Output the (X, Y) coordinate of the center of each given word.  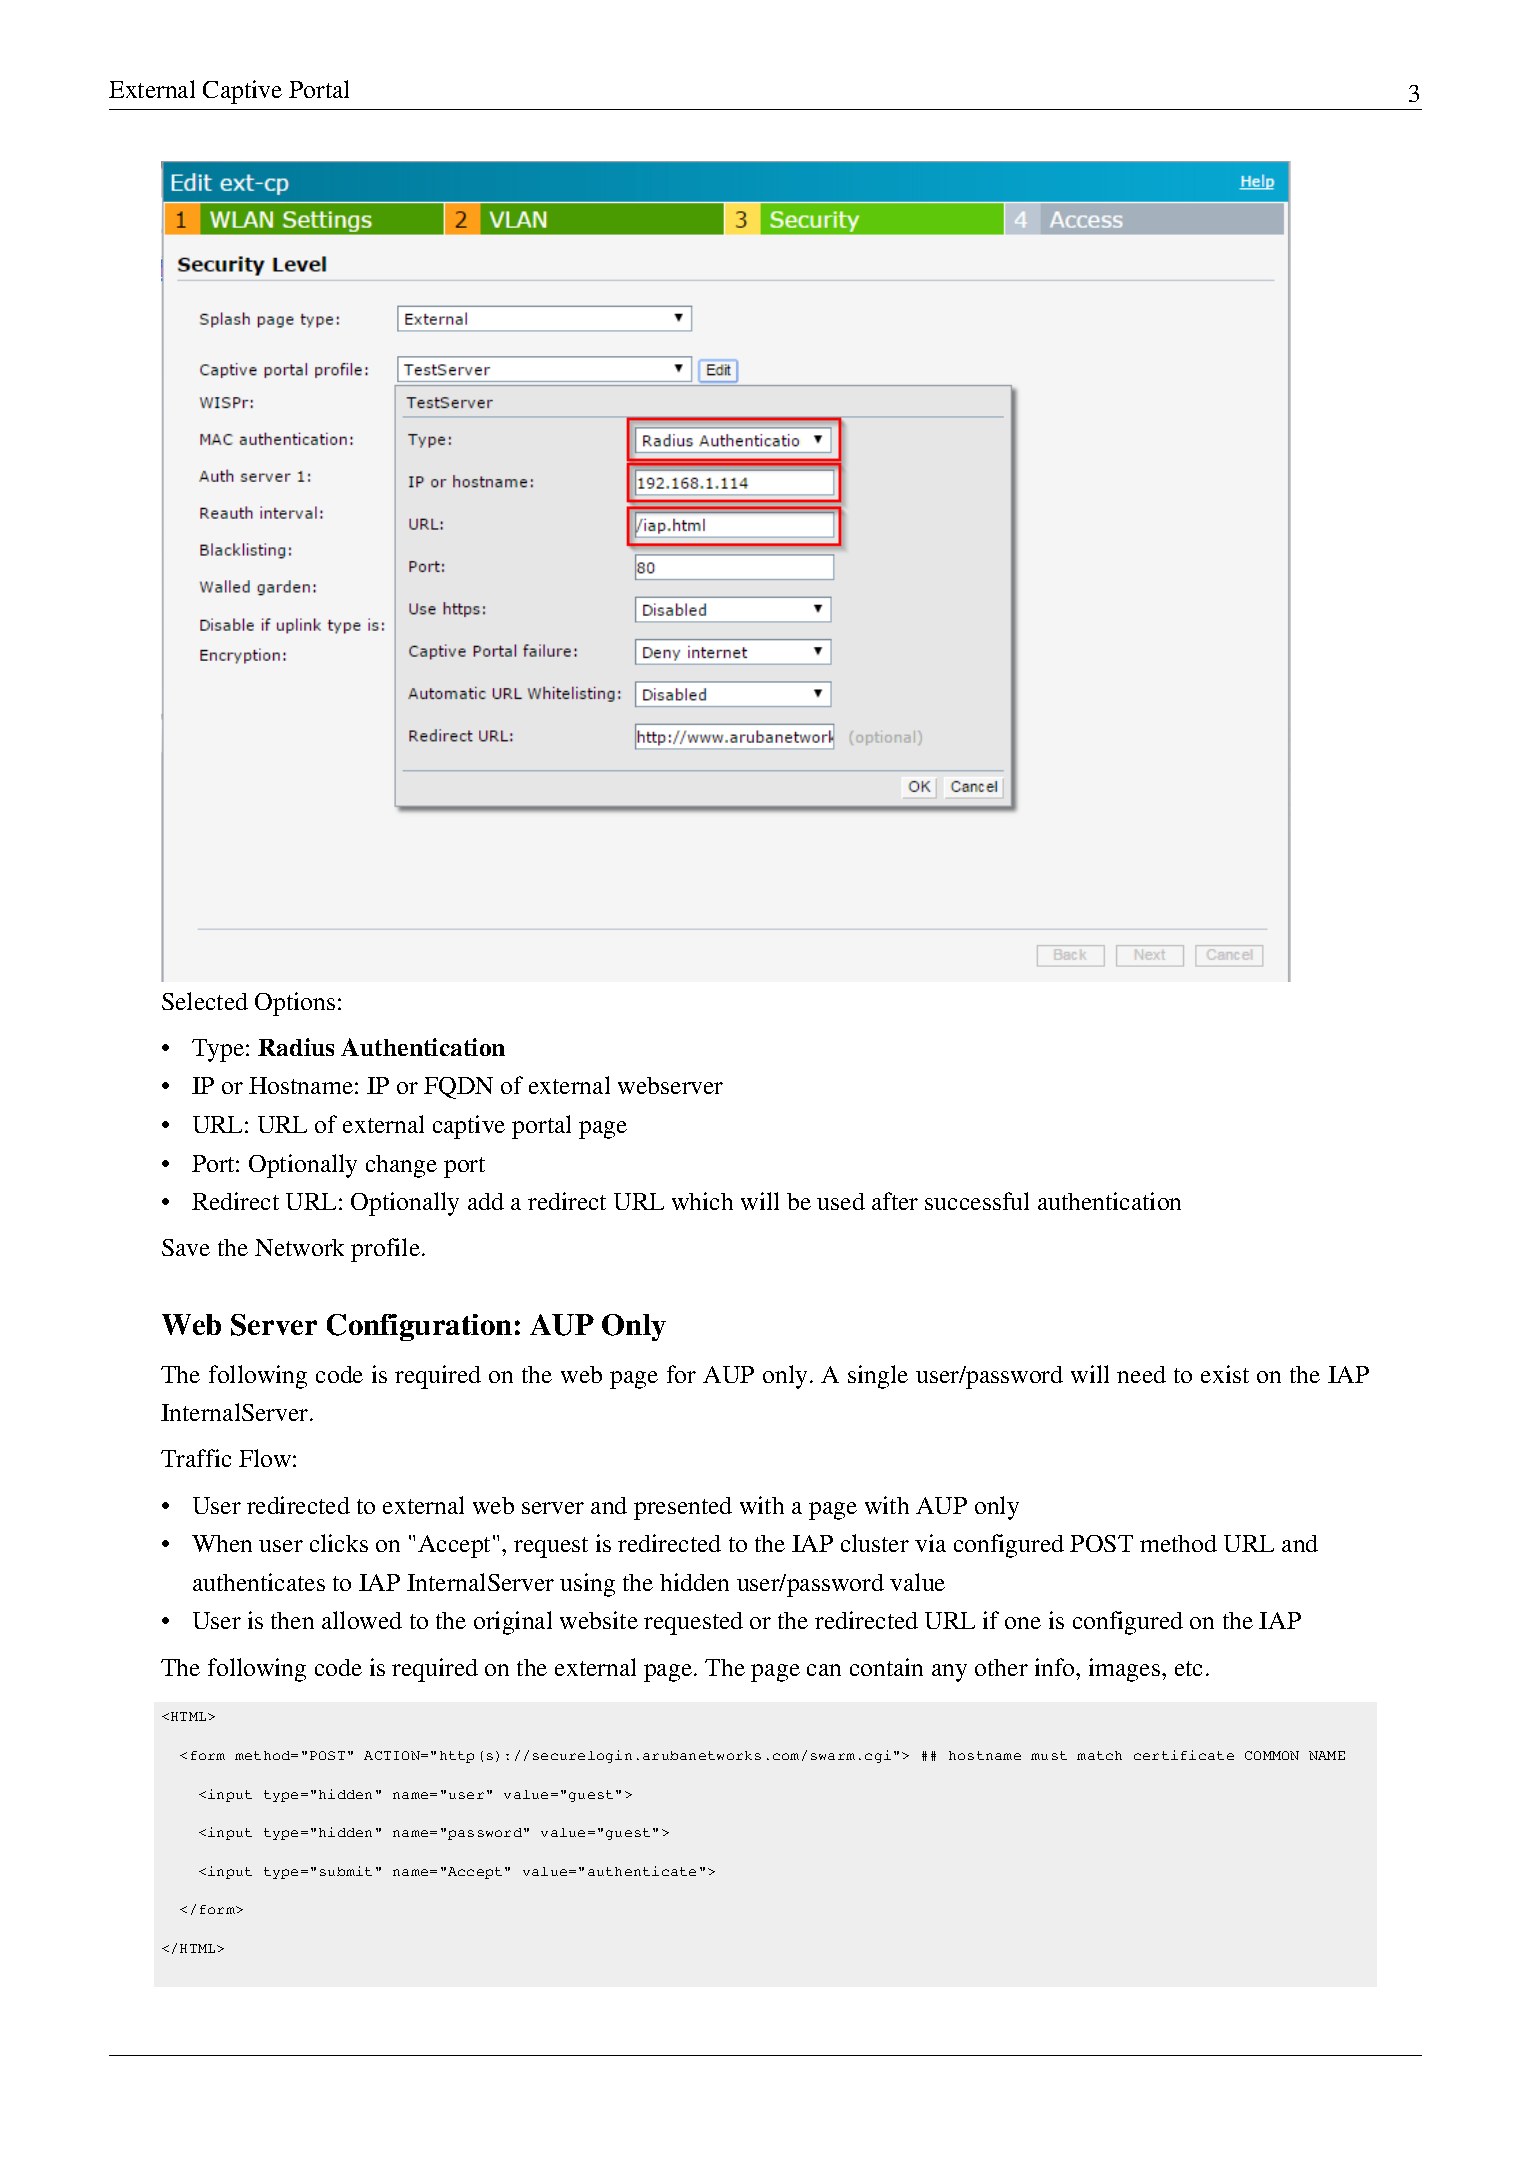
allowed (362, 1620)
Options (295, 1004)
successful (977, 1201)
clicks (339, 1543)
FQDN (458, 1088)
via (930, 1543)
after (895, 1201)
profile (385, 1250)
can (824, 1670)
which (702, 1201)
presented (683, 1508)
